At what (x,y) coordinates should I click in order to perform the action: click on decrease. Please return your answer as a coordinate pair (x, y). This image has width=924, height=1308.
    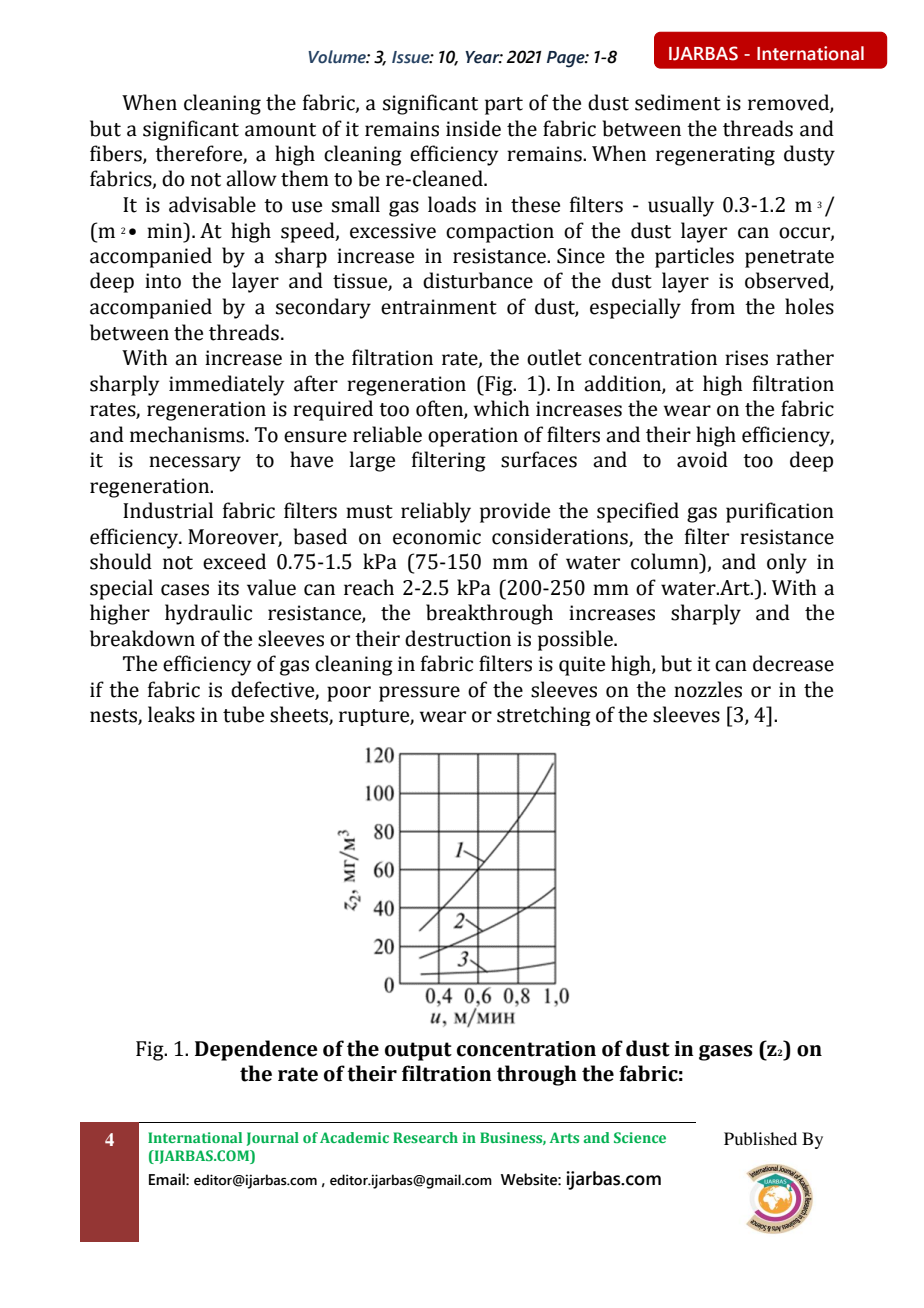
    Looking at the image, I should click on (793, 663).
